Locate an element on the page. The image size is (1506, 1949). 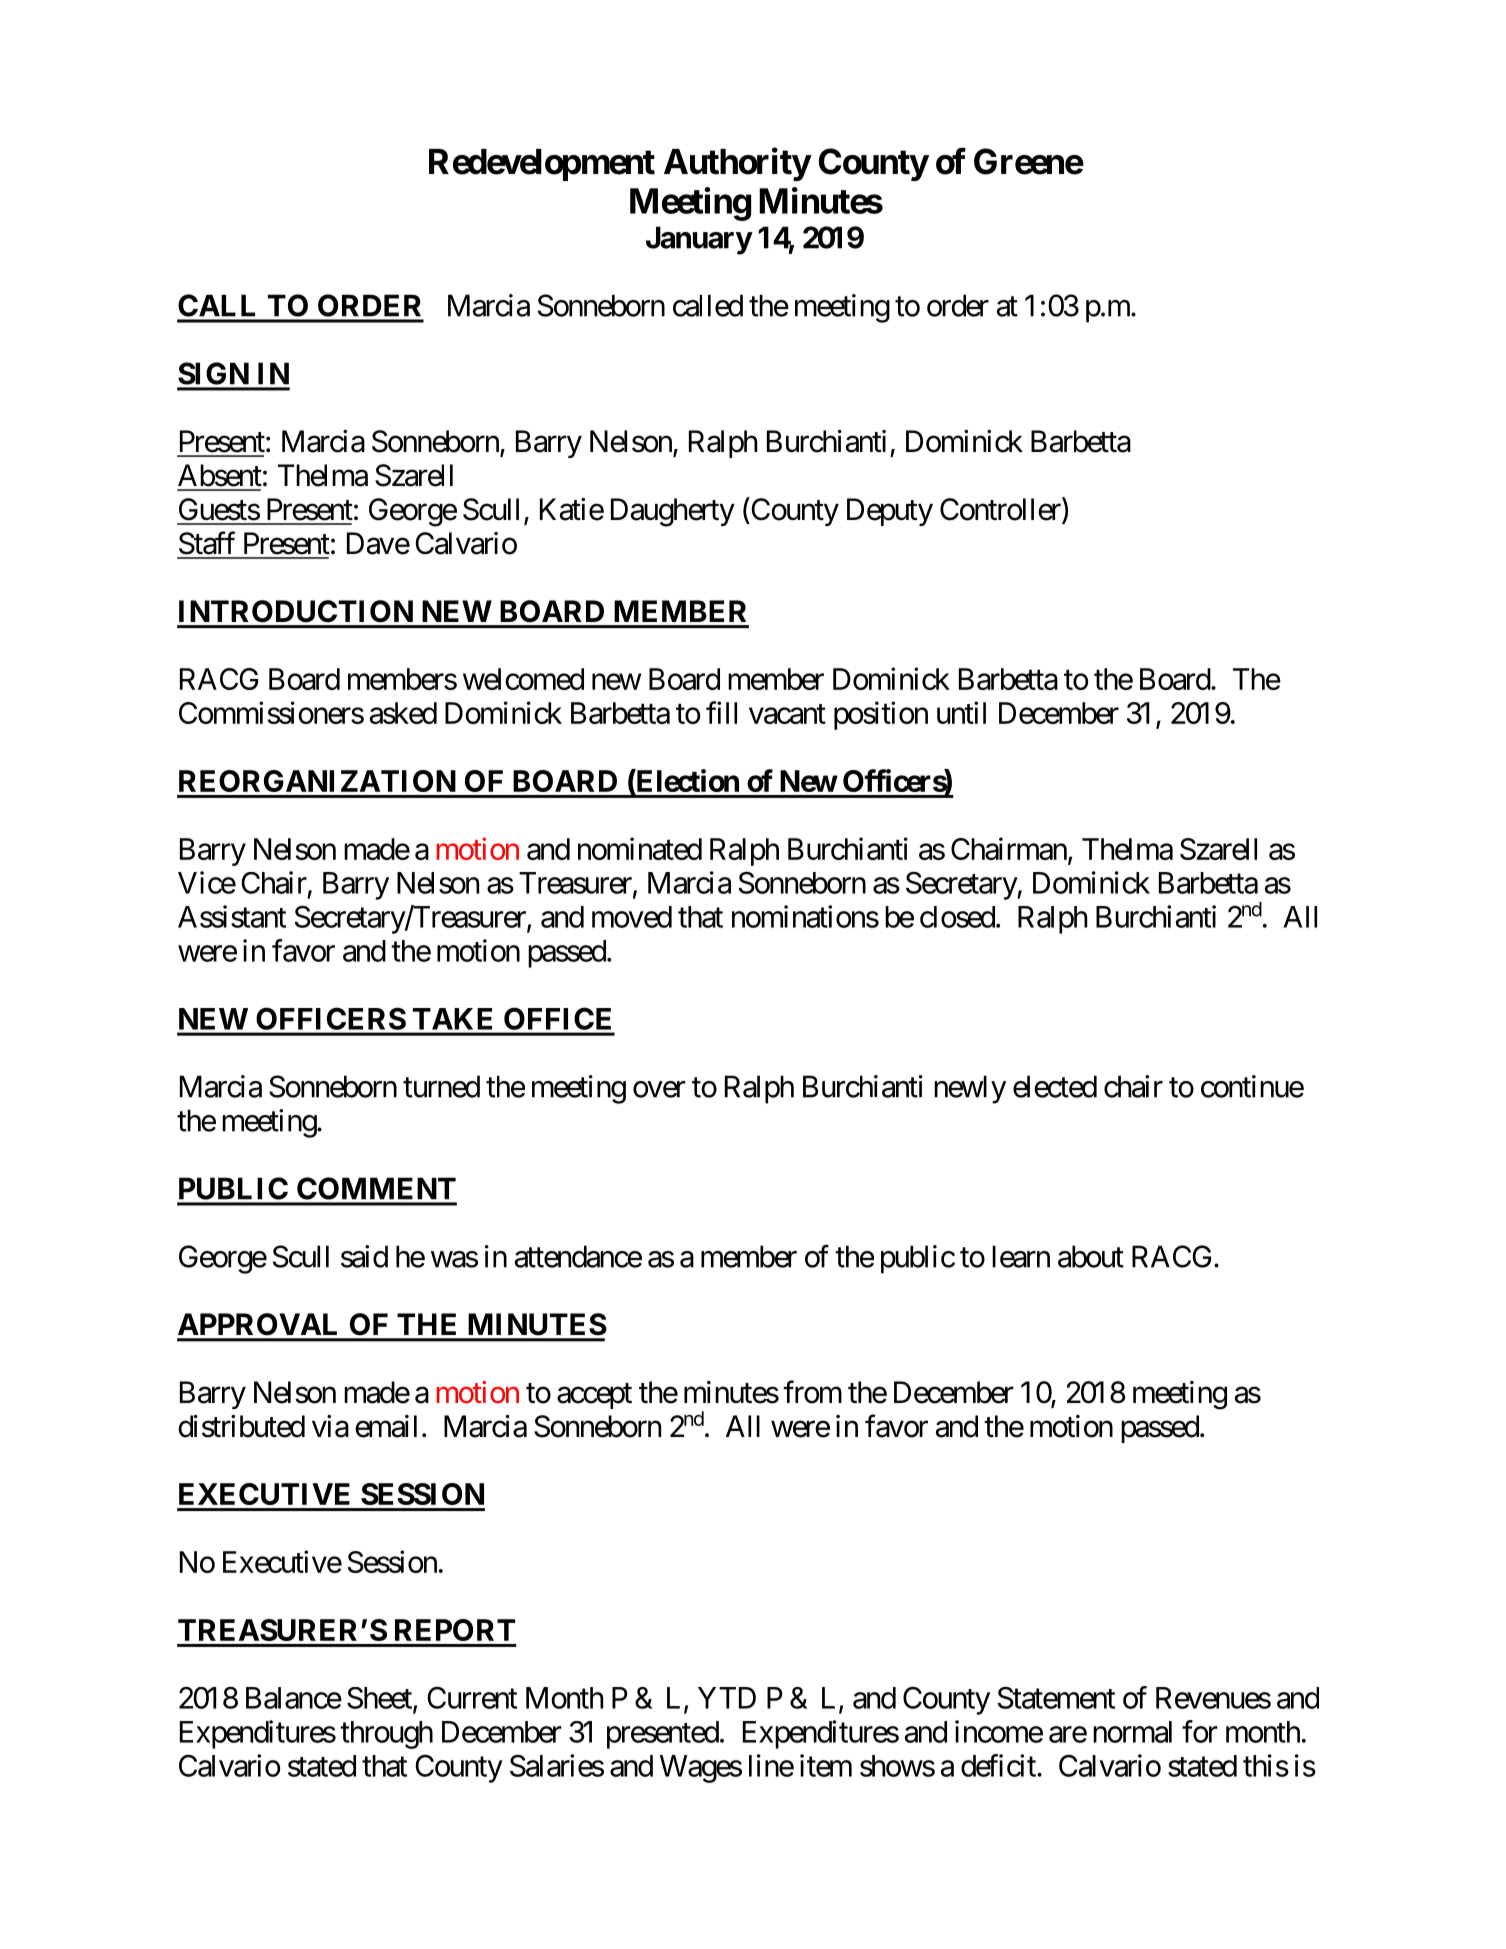
Redevelopment is located at coordinates (542, 165).
